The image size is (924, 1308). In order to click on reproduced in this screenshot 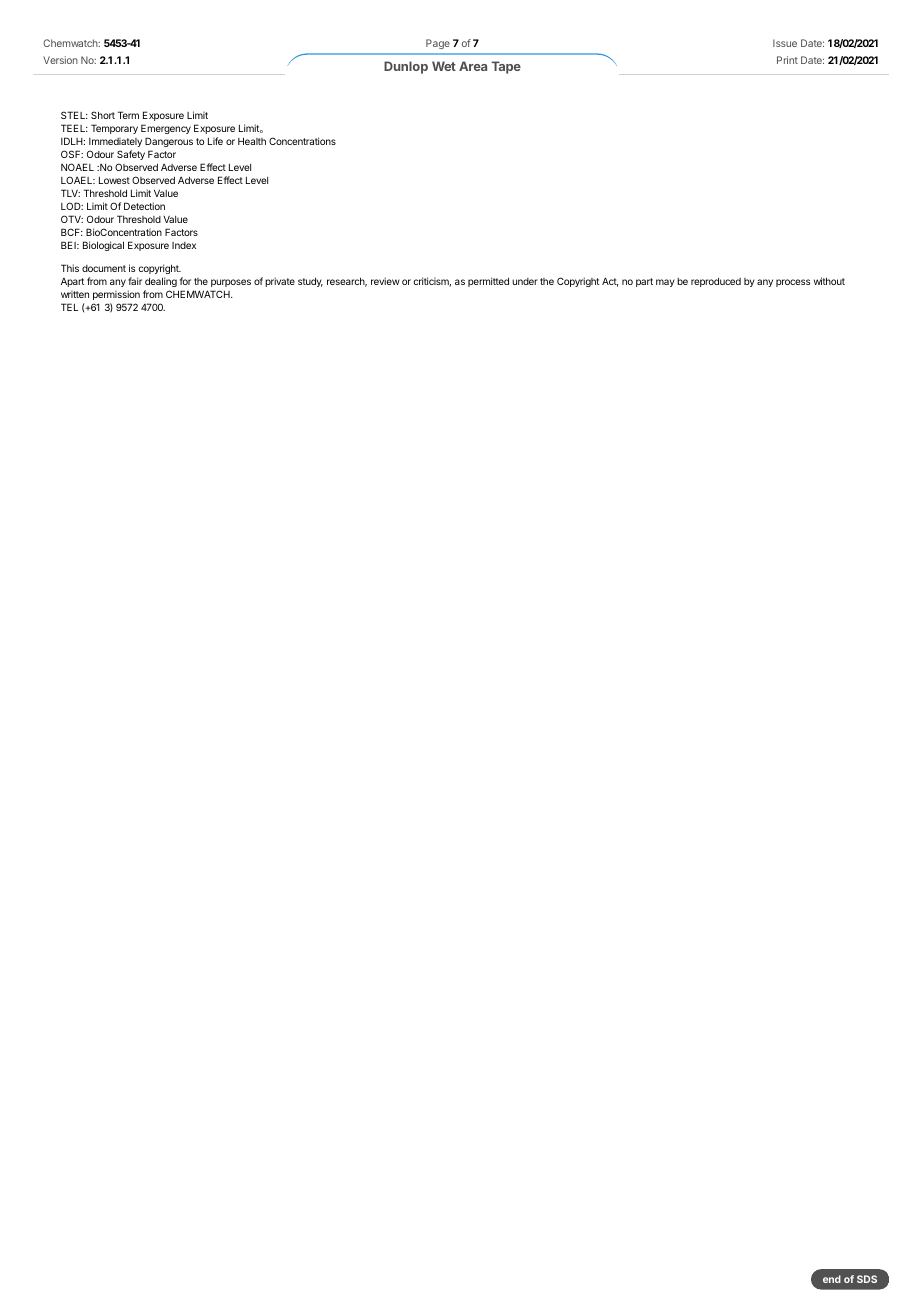, I will do `click(716, 282)`.
